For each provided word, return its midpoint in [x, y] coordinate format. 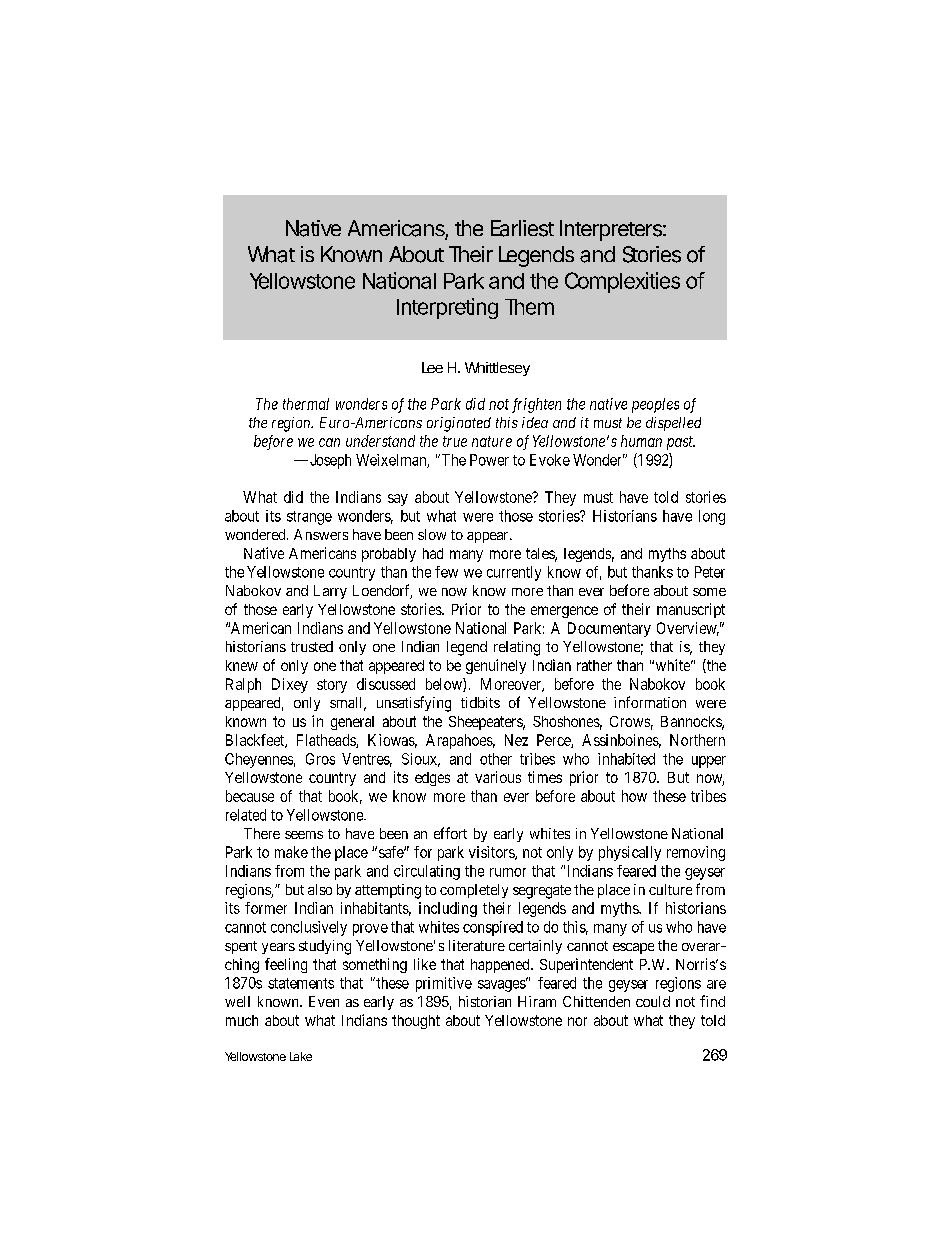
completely [474, 891]
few [446, 572]
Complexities [622, 282]
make [291, 852]
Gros [320, 759]
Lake [301, 1056]
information [650, 702]
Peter [710, 572]
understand [380, 441]
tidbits [480, 702]
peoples [655, 405]
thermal [306, 404]
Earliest [522, 228]
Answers [321, 534]
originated [459, 424]
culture [670, 889]
